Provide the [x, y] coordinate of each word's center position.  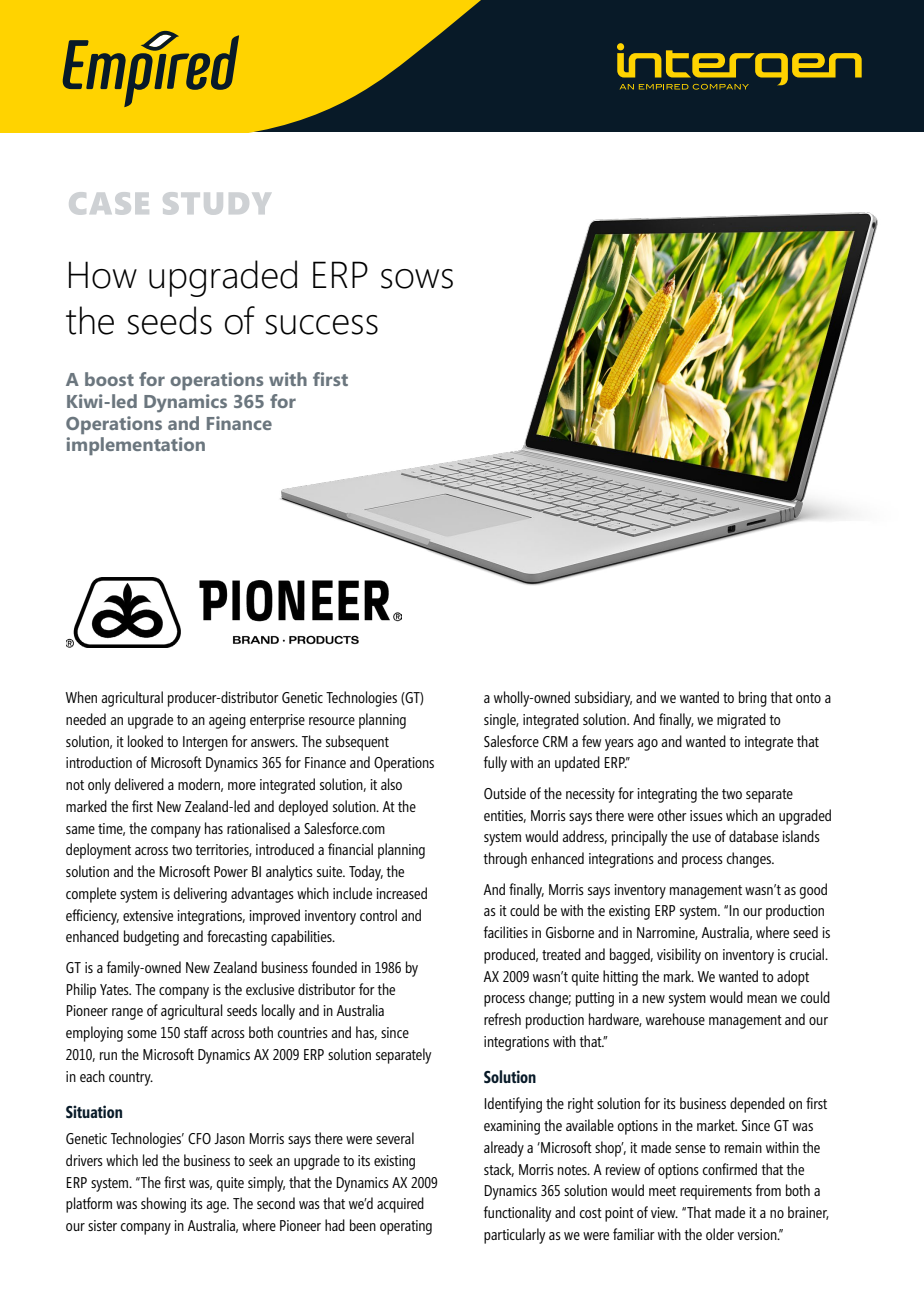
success [322, 325]
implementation [136, 446]
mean [762, 999]
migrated [741, 721]
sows [417, 279]
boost [109, 379]
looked [145, 741]
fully [495, 764]
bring [753, 699]
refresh [502, 1019]
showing [163, 1205]
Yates [115, 989]
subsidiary [603, 699]
